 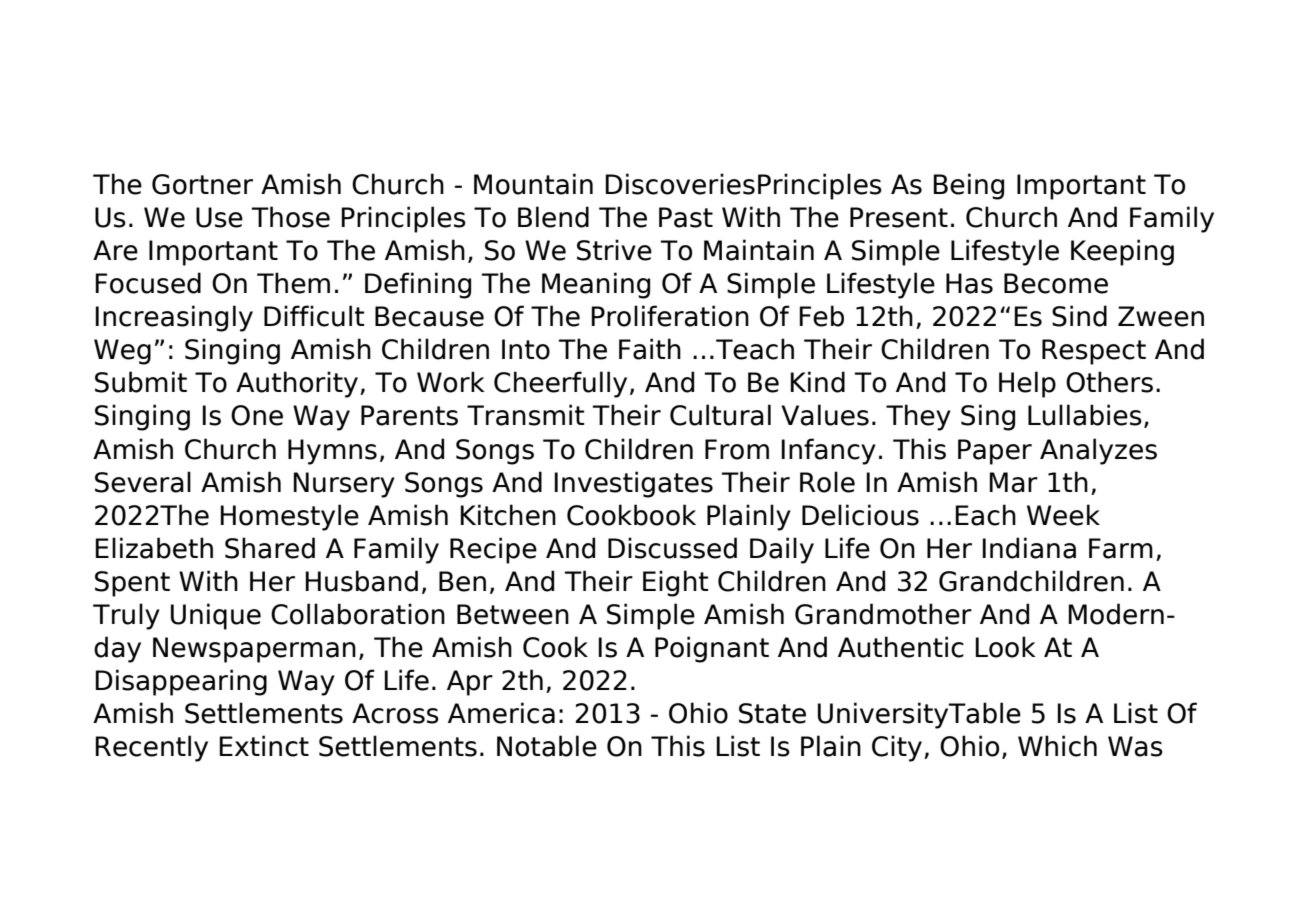 What do you see at coordinates (633, 484) in the screenshot?
I see `Investigates` at bounding box center [633, 484].
